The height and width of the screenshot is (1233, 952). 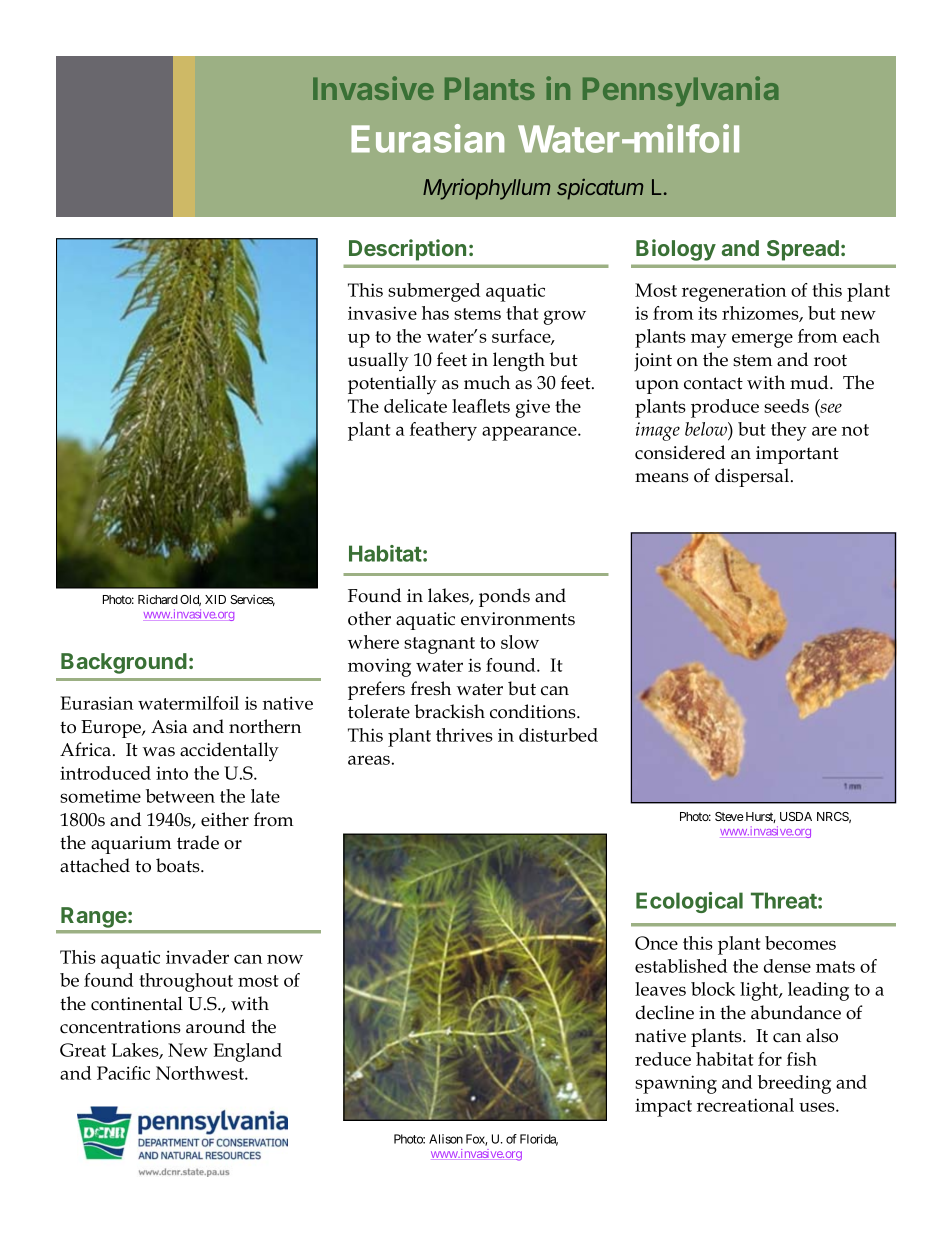 I want to click on feathery, so click(x=443, y=431).
